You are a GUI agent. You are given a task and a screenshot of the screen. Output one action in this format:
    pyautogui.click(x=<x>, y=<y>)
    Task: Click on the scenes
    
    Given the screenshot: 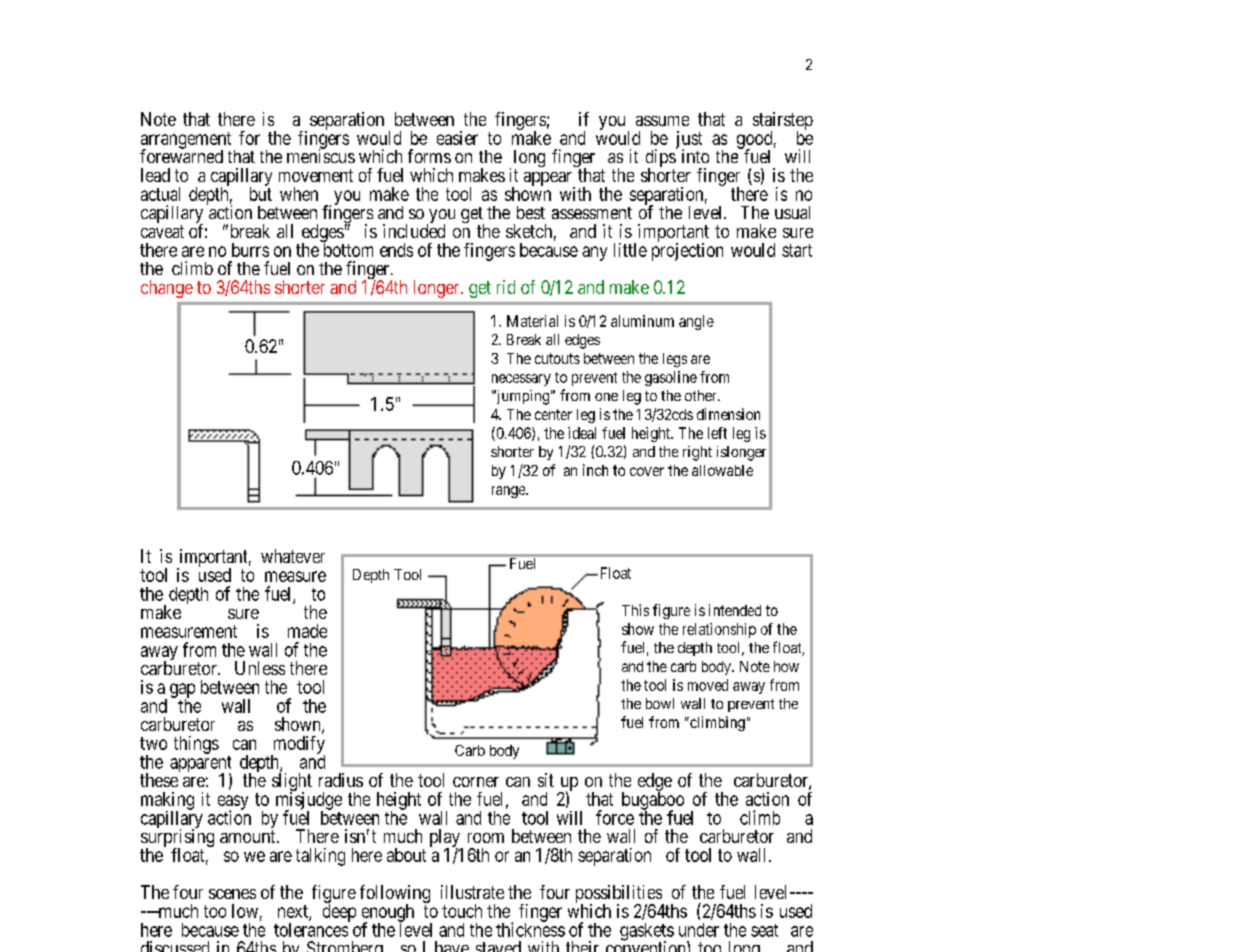 What is the action you would take?
    pyautogui.click(x=232, y=894)
